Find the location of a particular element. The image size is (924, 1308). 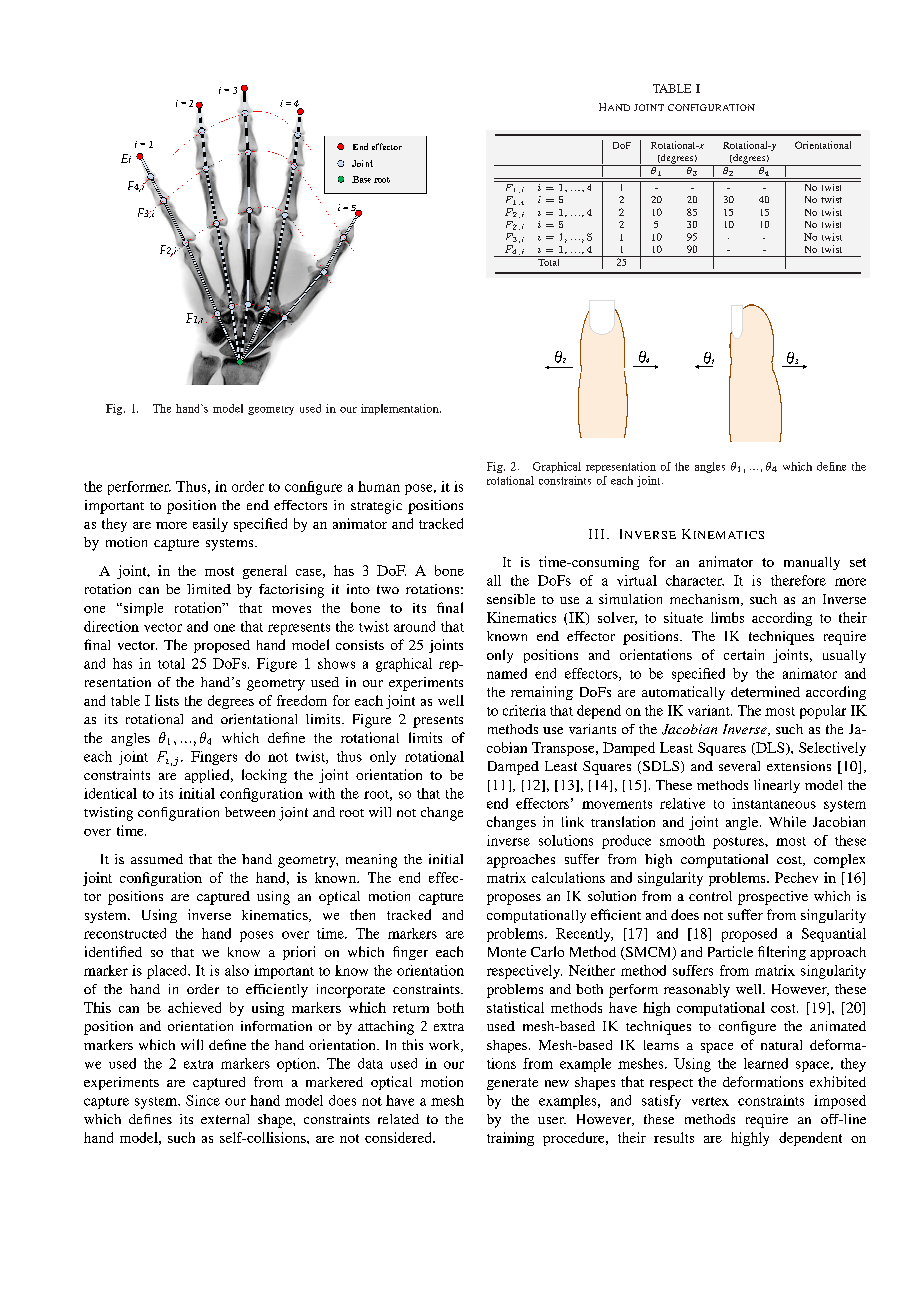

implementation is located at coordinates (401, 409).
